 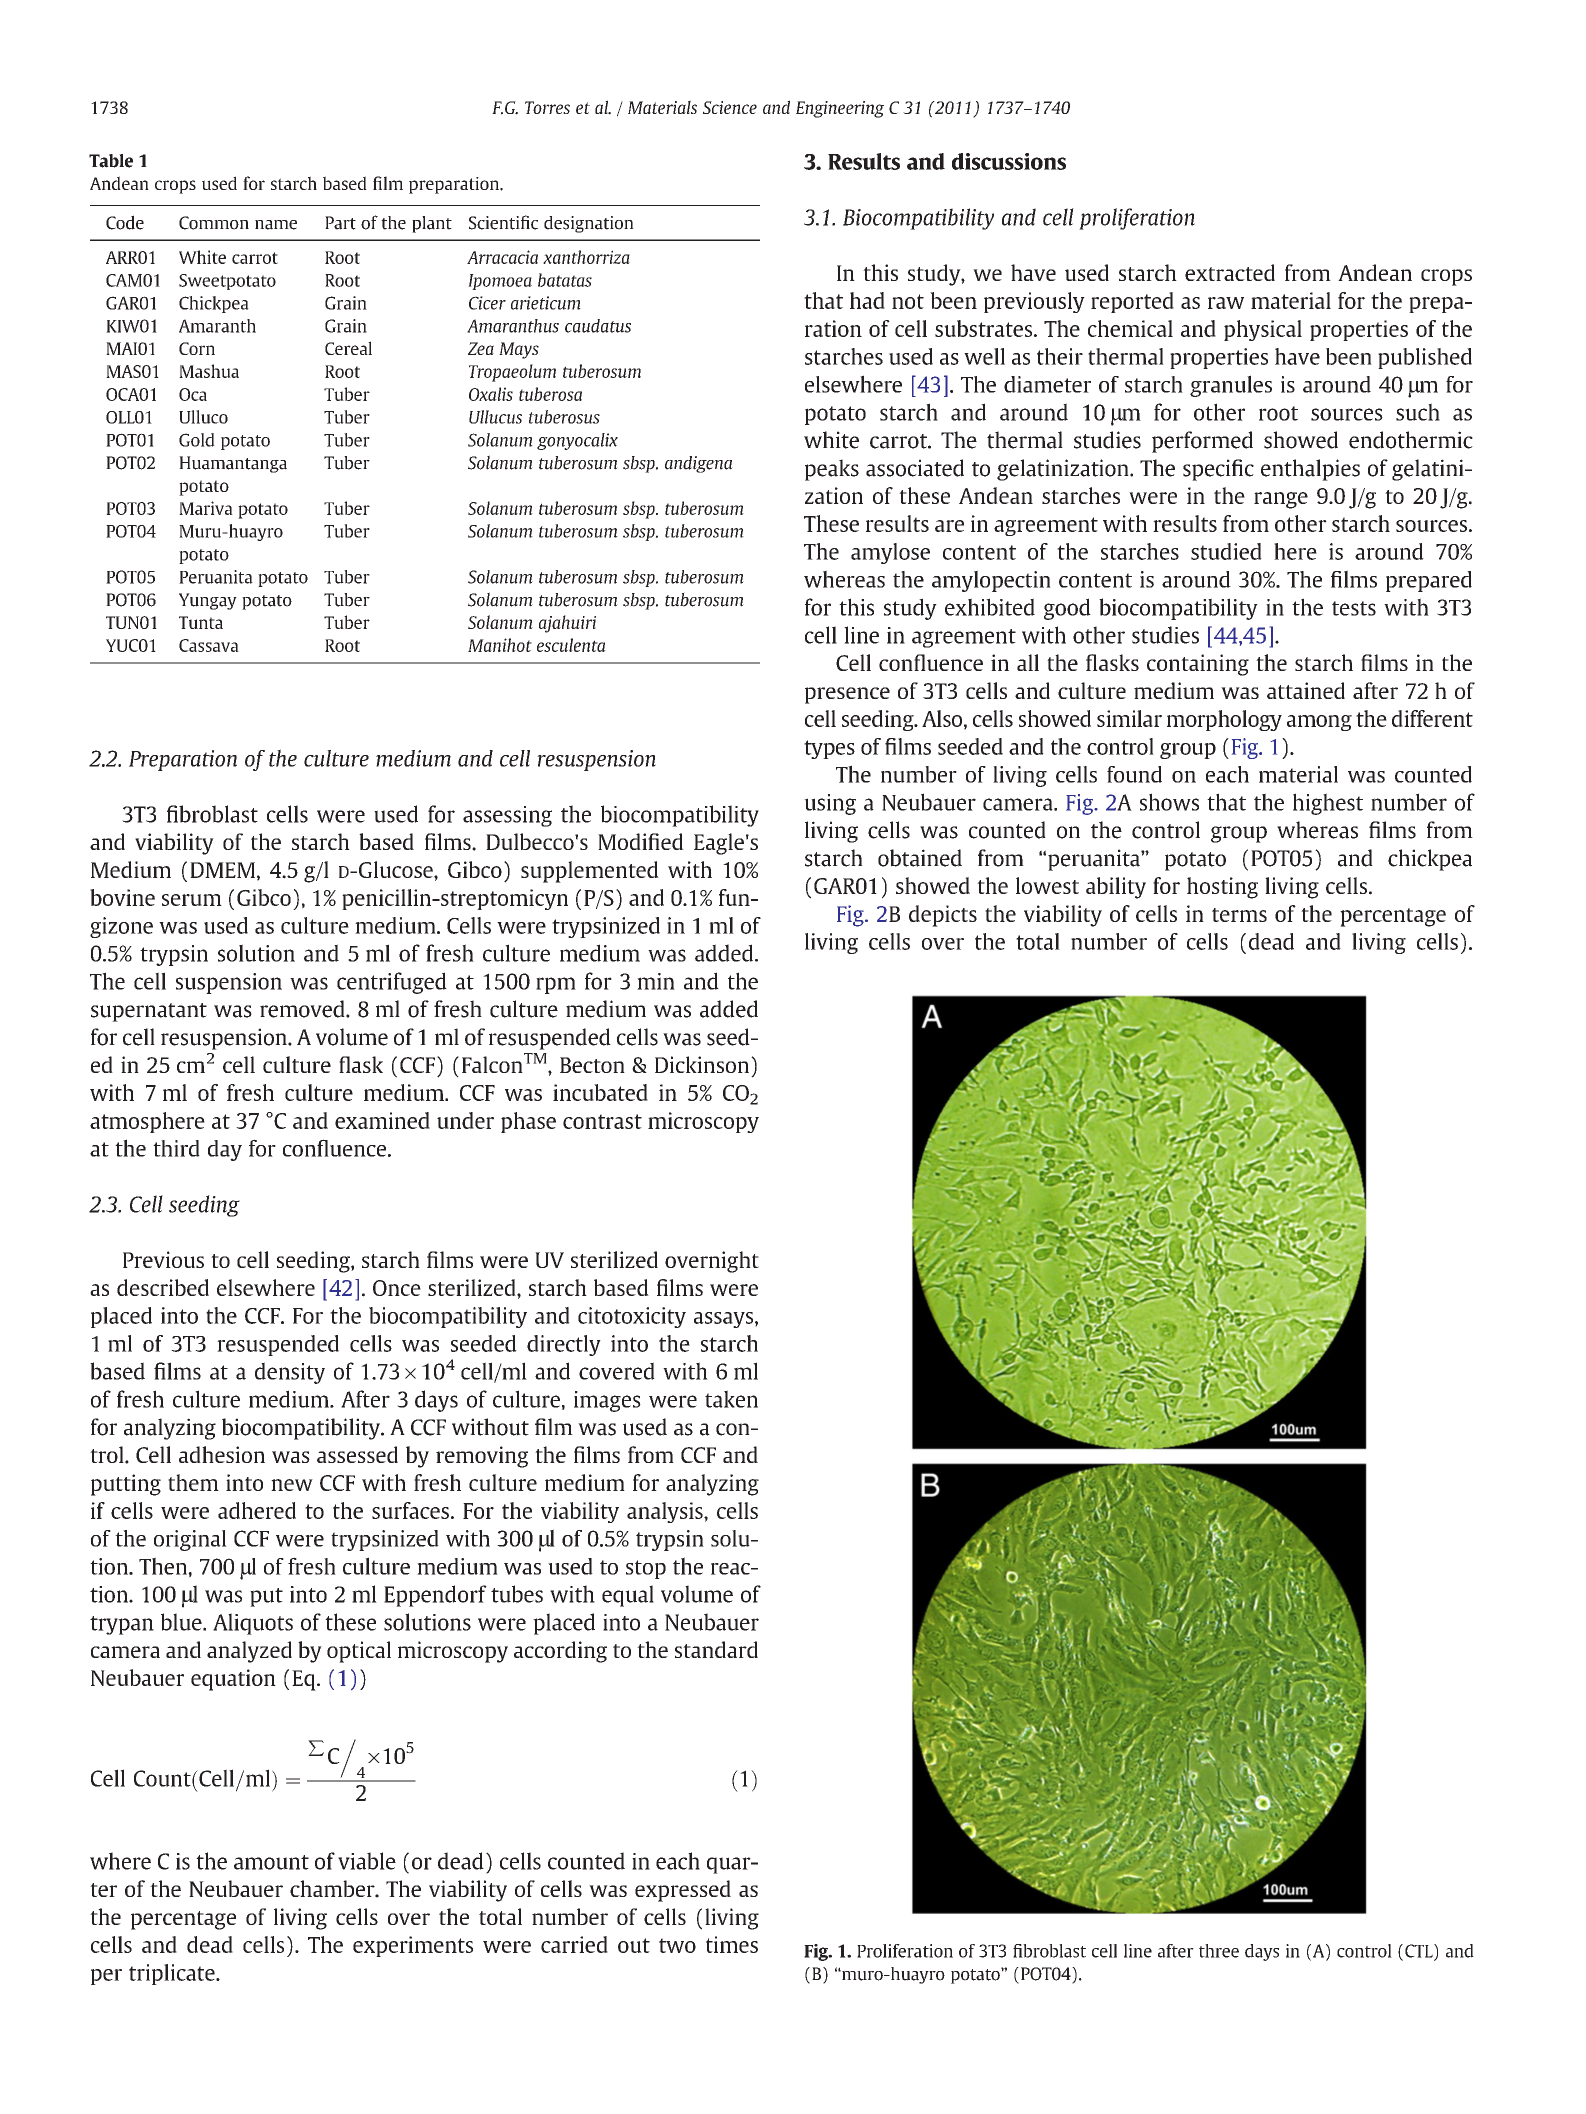 What do you see at coordinates (1239, 915) in the screenshot?
I see `terms` at bounding box center [1239, 915].
